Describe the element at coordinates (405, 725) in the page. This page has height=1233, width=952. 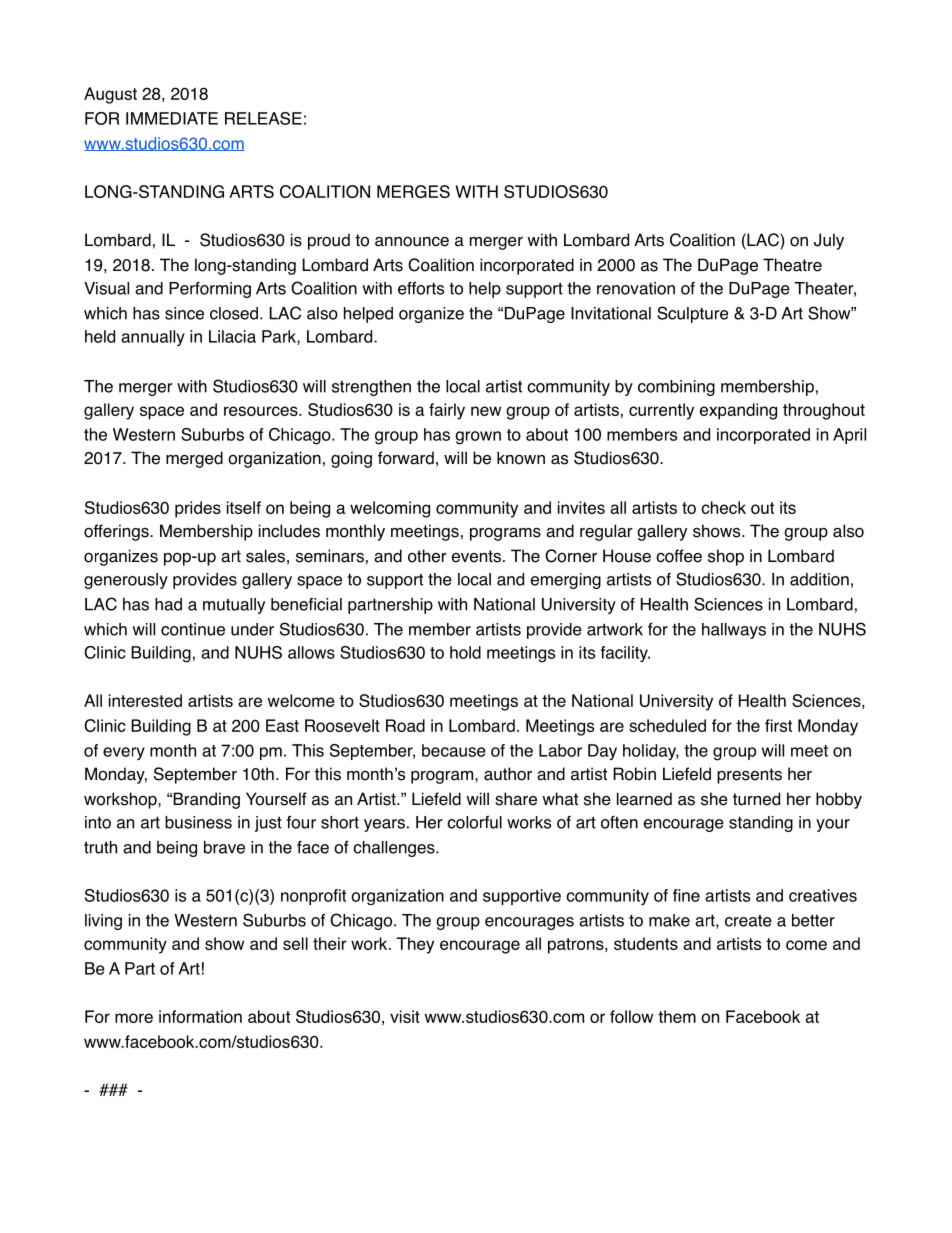
I see `Road` at that location.
